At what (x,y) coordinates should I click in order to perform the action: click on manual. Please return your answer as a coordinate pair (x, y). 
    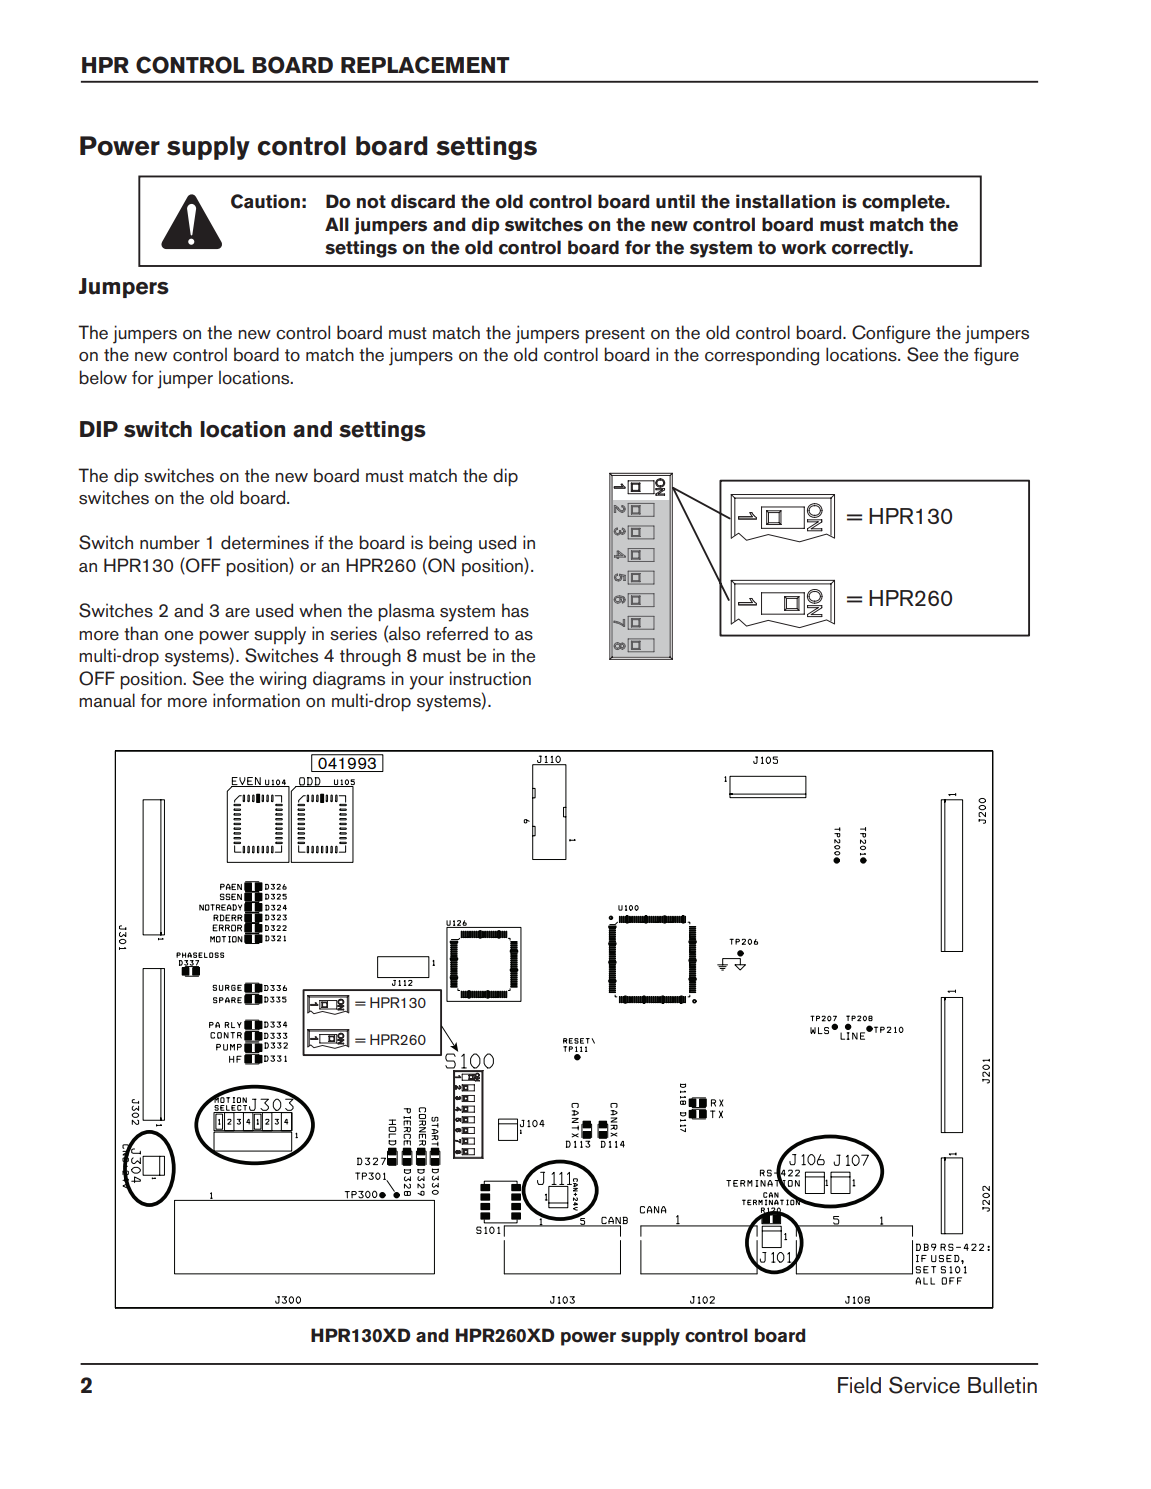
    Looking at the image, I should click on (107, 700).
